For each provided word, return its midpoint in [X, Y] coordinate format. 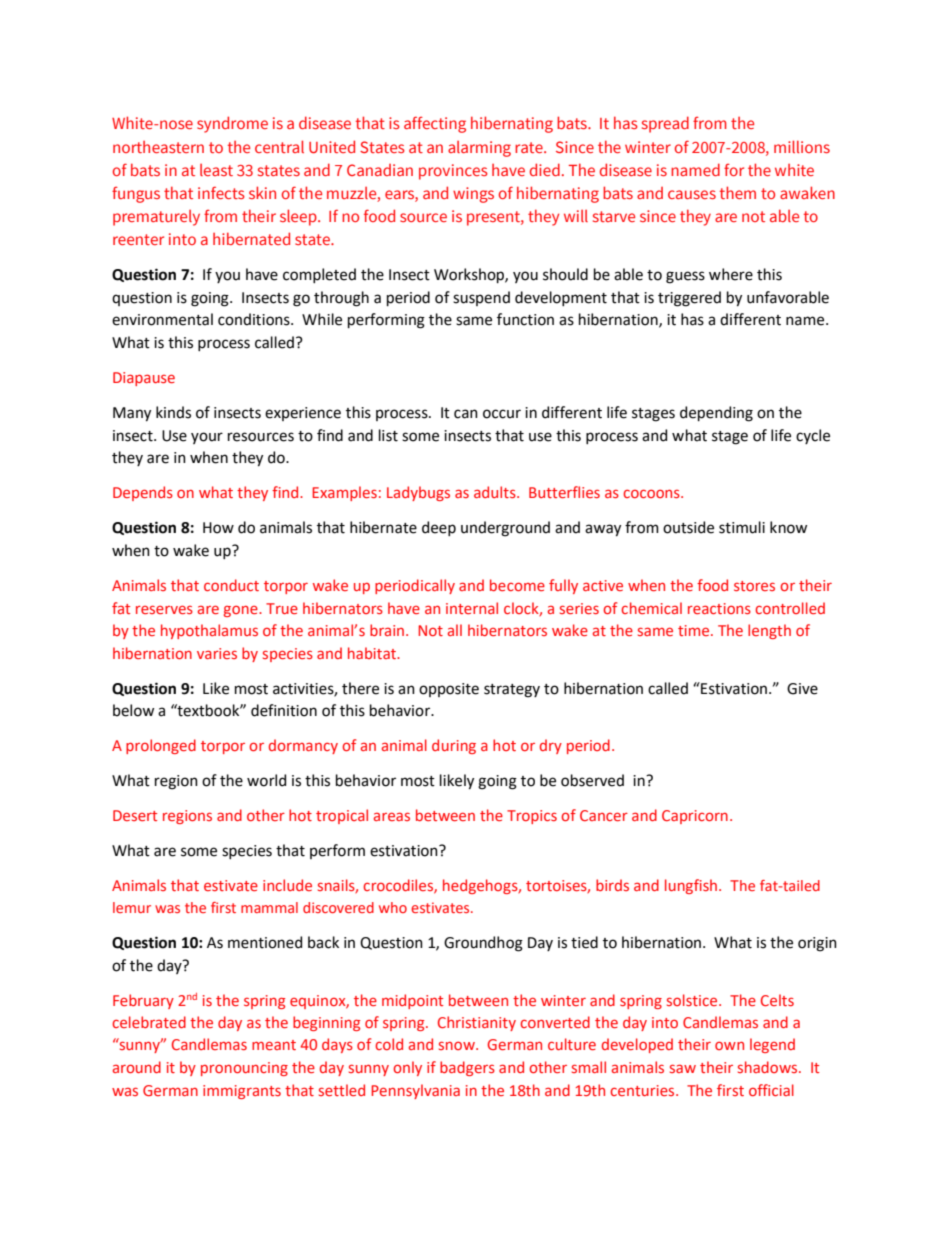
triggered [689, 299]
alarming [479, 149]
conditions [255, 319]
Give [802, 689]
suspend [481, 298]
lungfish [692, 886]
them [738, 192]
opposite [449, 690]
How [218, 528]
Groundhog [483, 944]
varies [217, 653]
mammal [269, 907]
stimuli [742, 527]
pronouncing [244, 1069]
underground [505, 529]
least [216, 170]
